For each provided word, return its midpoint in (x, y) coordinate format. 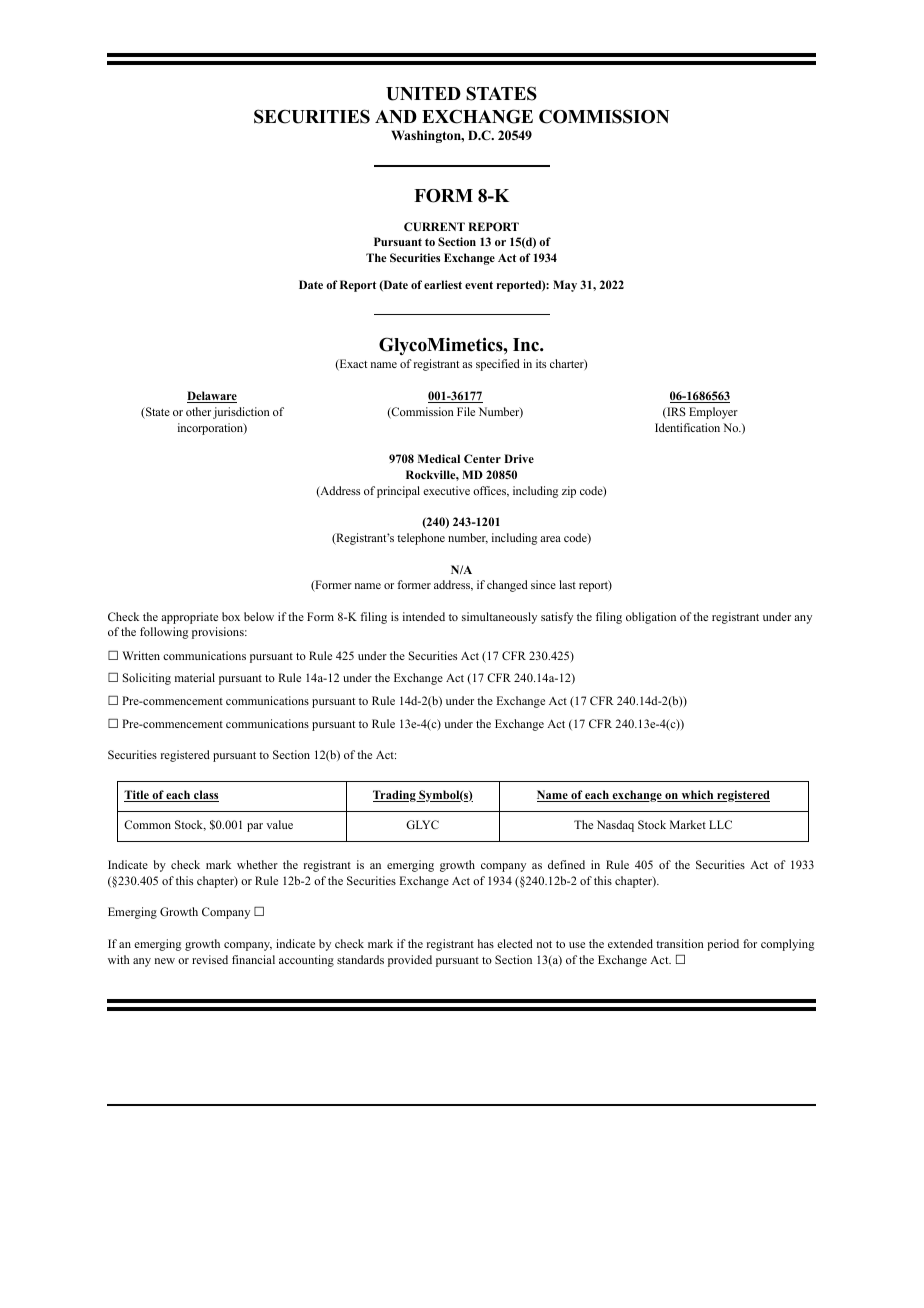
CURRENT (434, 226)
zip (569, 492)
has (486, 943)
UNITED (423, 94)
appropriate (189, 618)
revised (210, 959)
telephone (421, 539)
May (565, 286)
